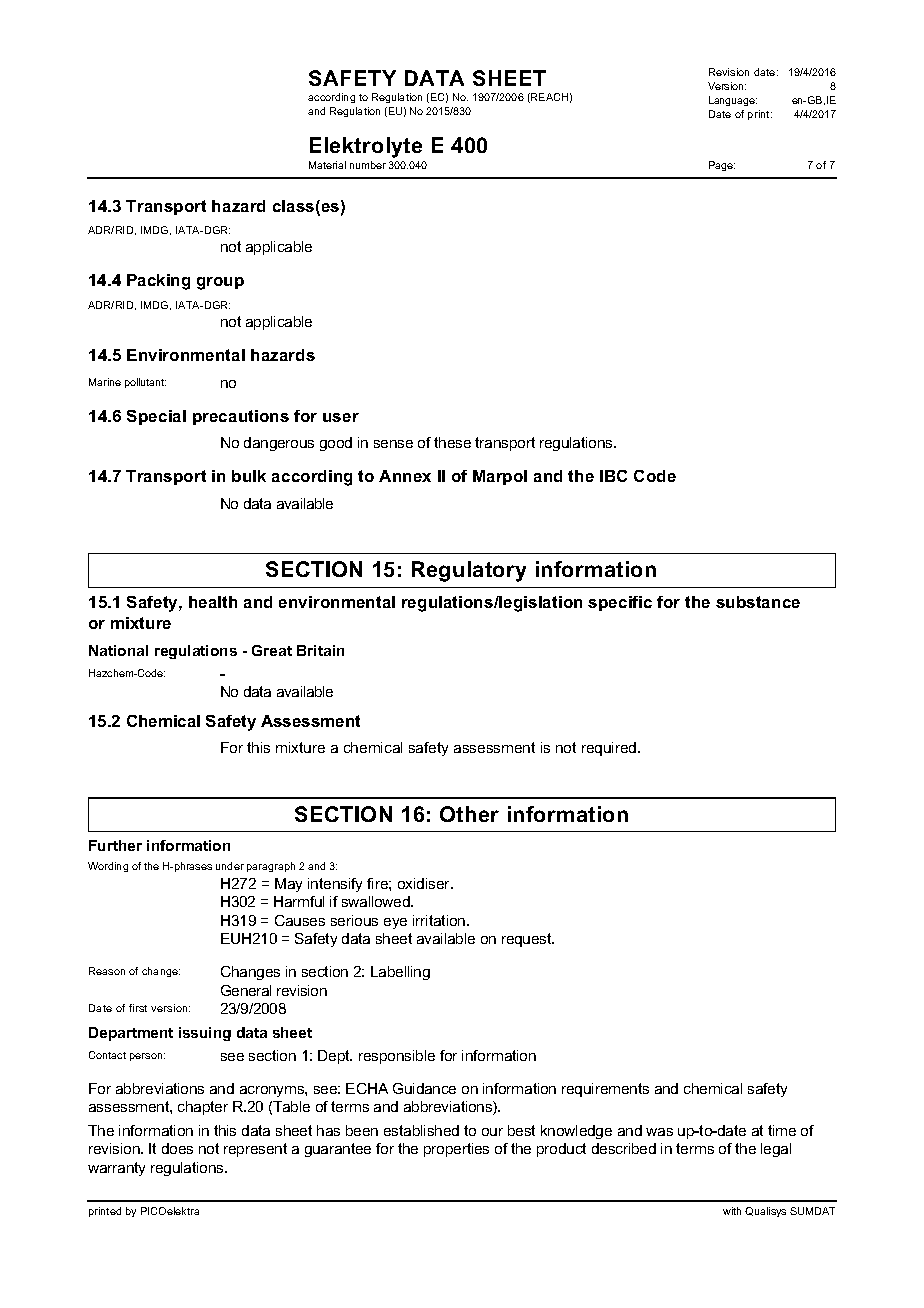  I want to click on General, so click(246, 990).
